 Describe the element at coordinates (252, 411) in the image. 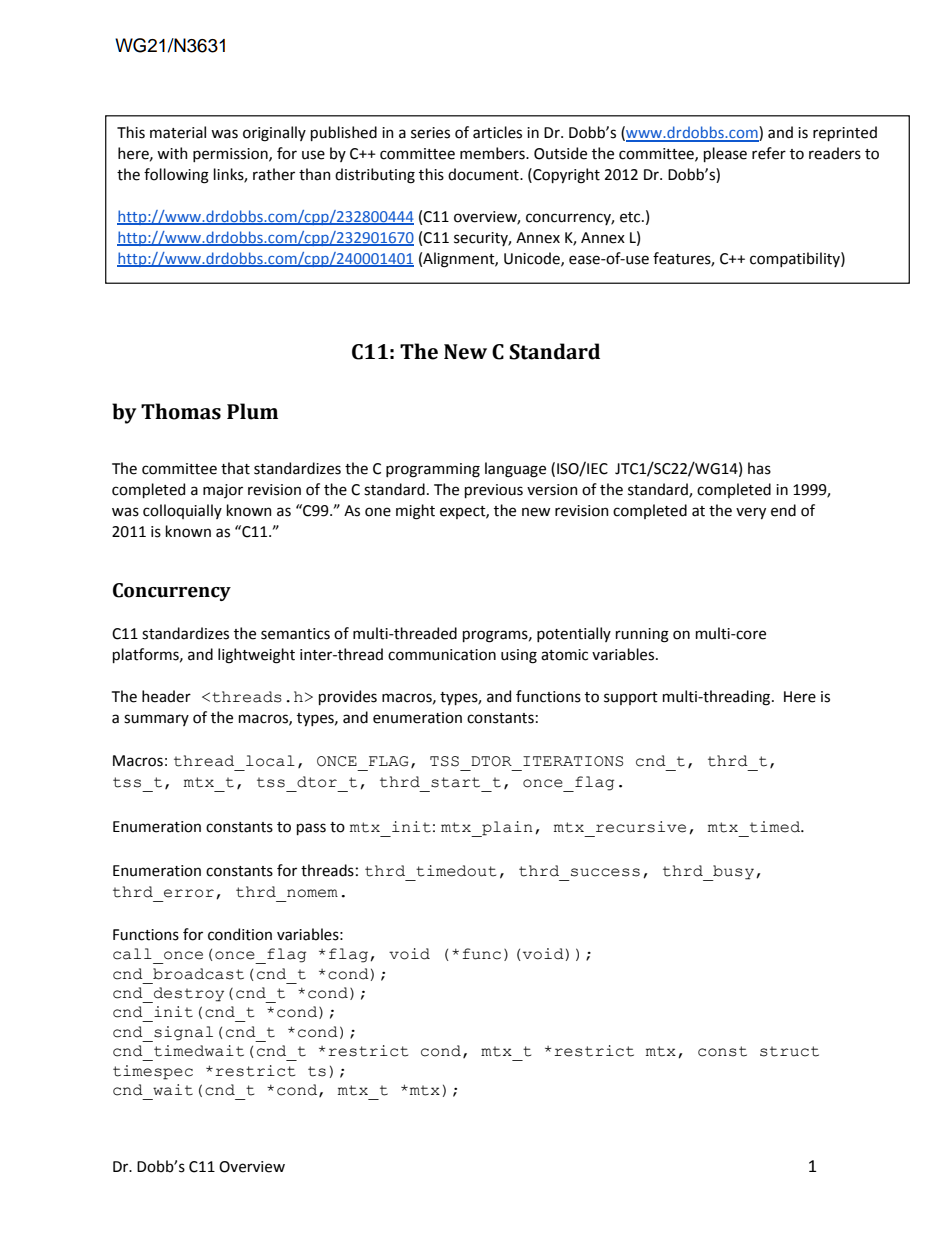

I see `Plum` at that location.
